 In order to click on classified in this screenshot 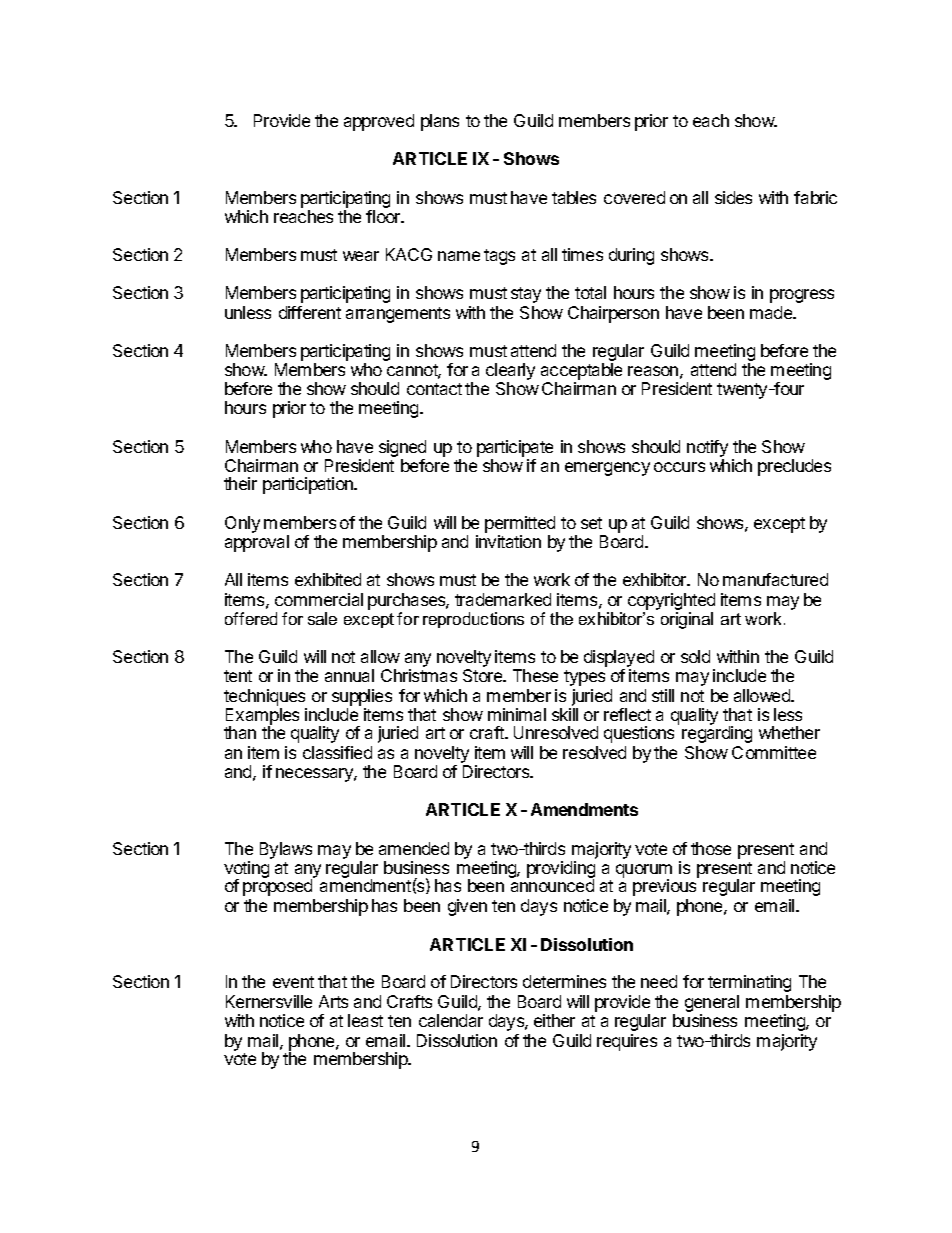, I will do `click(337, 752)`.
